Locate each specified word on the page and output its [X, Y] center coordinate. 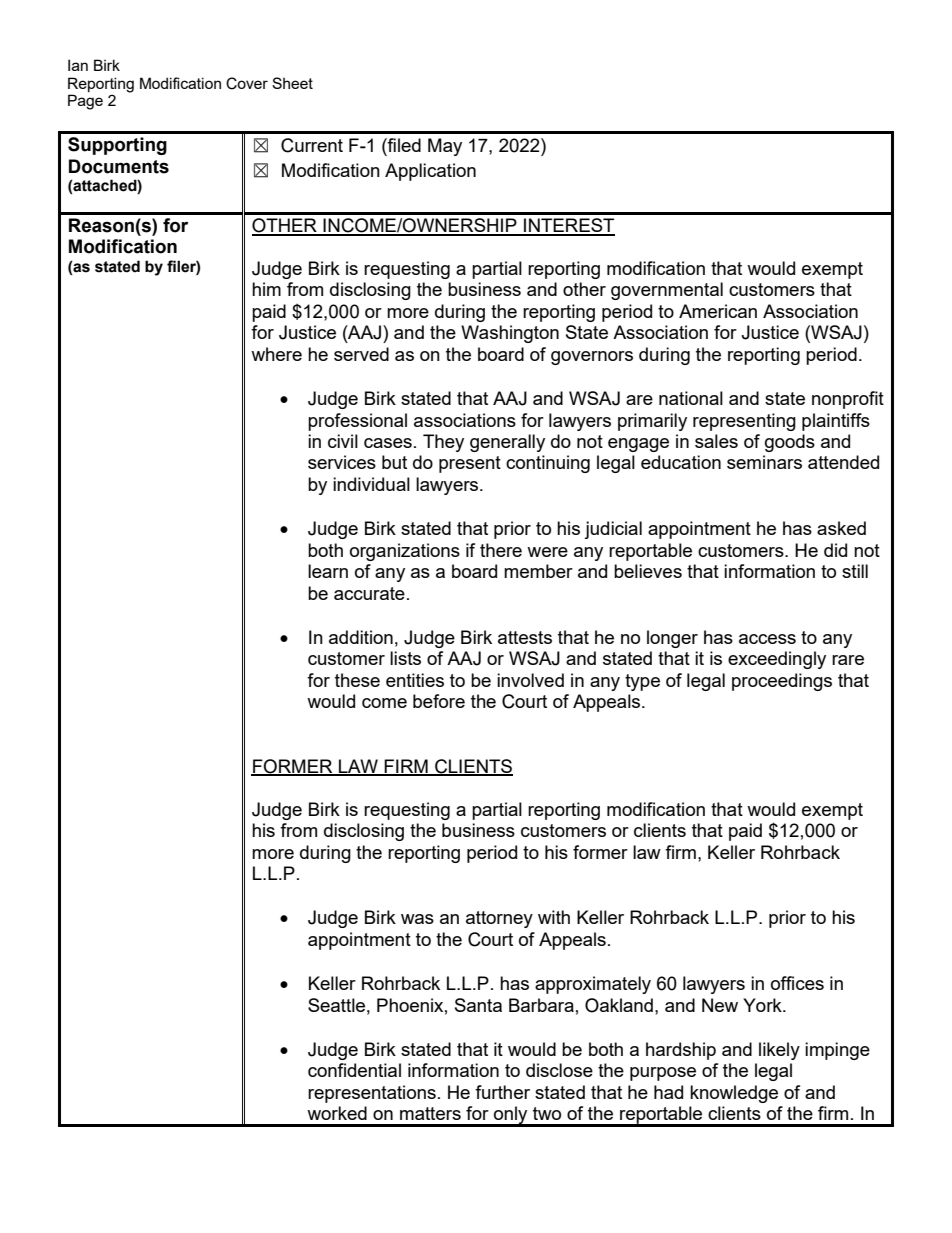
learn [328, 571]
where [276, 354]
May [445, 147]
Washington [510, 334]
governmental [667, 291]
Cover [247, 83]
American [718, 311]
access [767, 639]
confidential [354, 1070]
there [501, 550]
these [357, 680]
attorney [499, 919]
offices [797, 983]
